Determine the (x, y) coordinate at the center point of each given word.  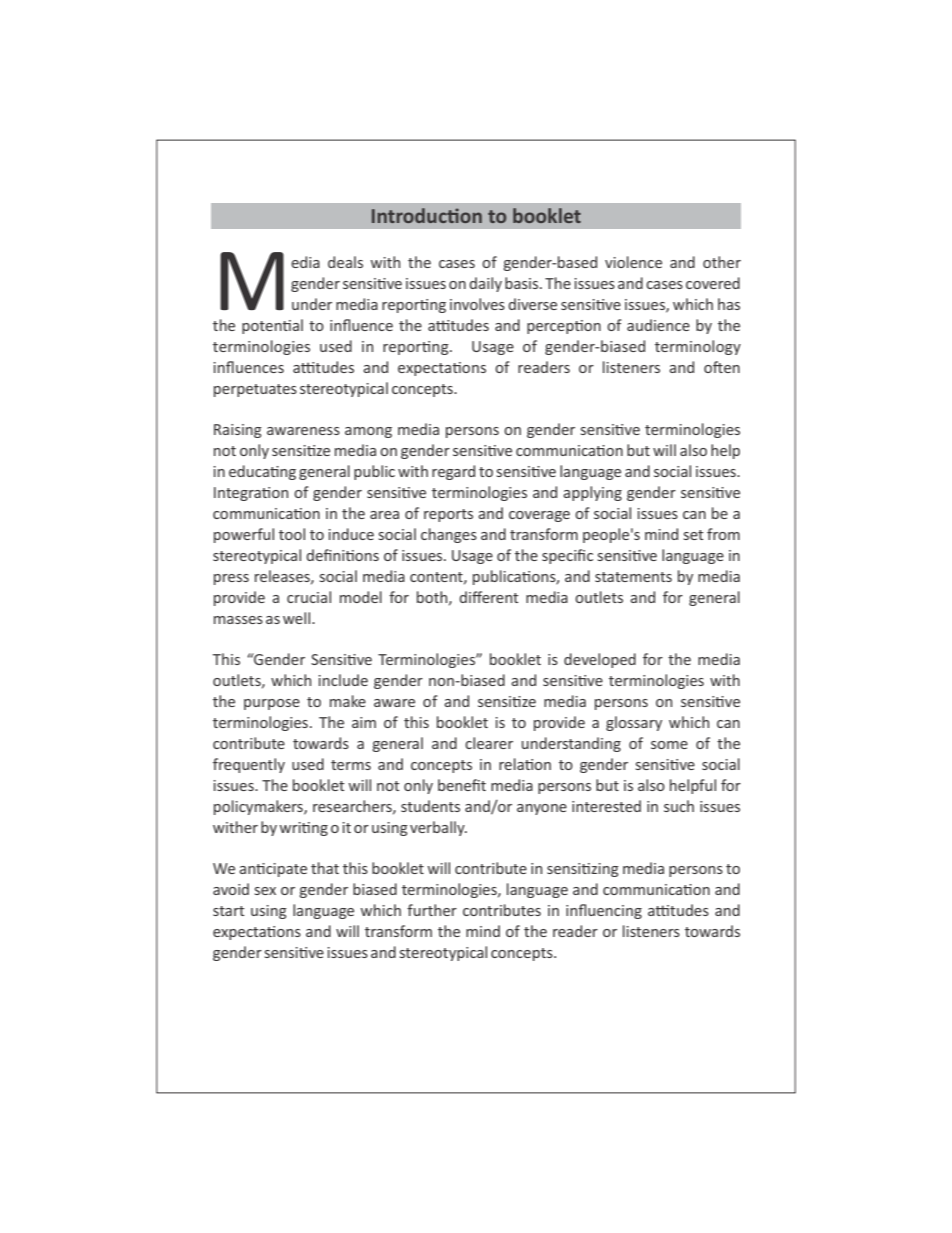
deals (345, 262)
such (679, 806)
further (432, 910)
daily (485, 284)
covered (713, 283)
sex (265, 891)
